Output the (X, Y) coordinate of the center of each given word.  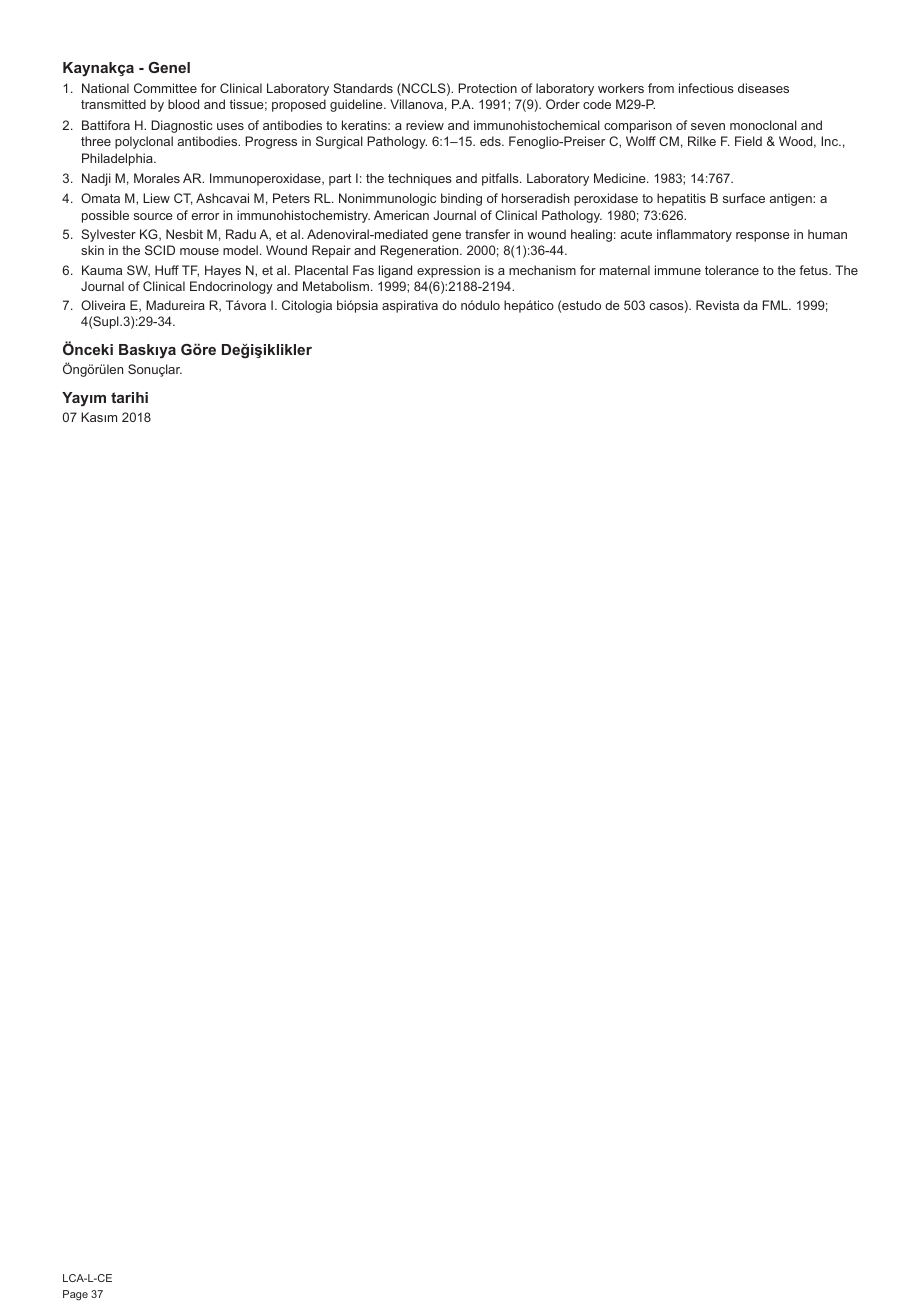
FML (776, 305)
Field (748, 141)
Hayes (223, 271)
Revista (717, 305)
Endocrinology (231, 287)
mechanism (542, 270)
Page (75, 1295)
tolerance (732, 270)
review (425, 125)
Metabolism (336, 286)
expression (448, 271)
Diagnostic (181, 126)
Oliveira (103, 305)
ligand (395, 271)
